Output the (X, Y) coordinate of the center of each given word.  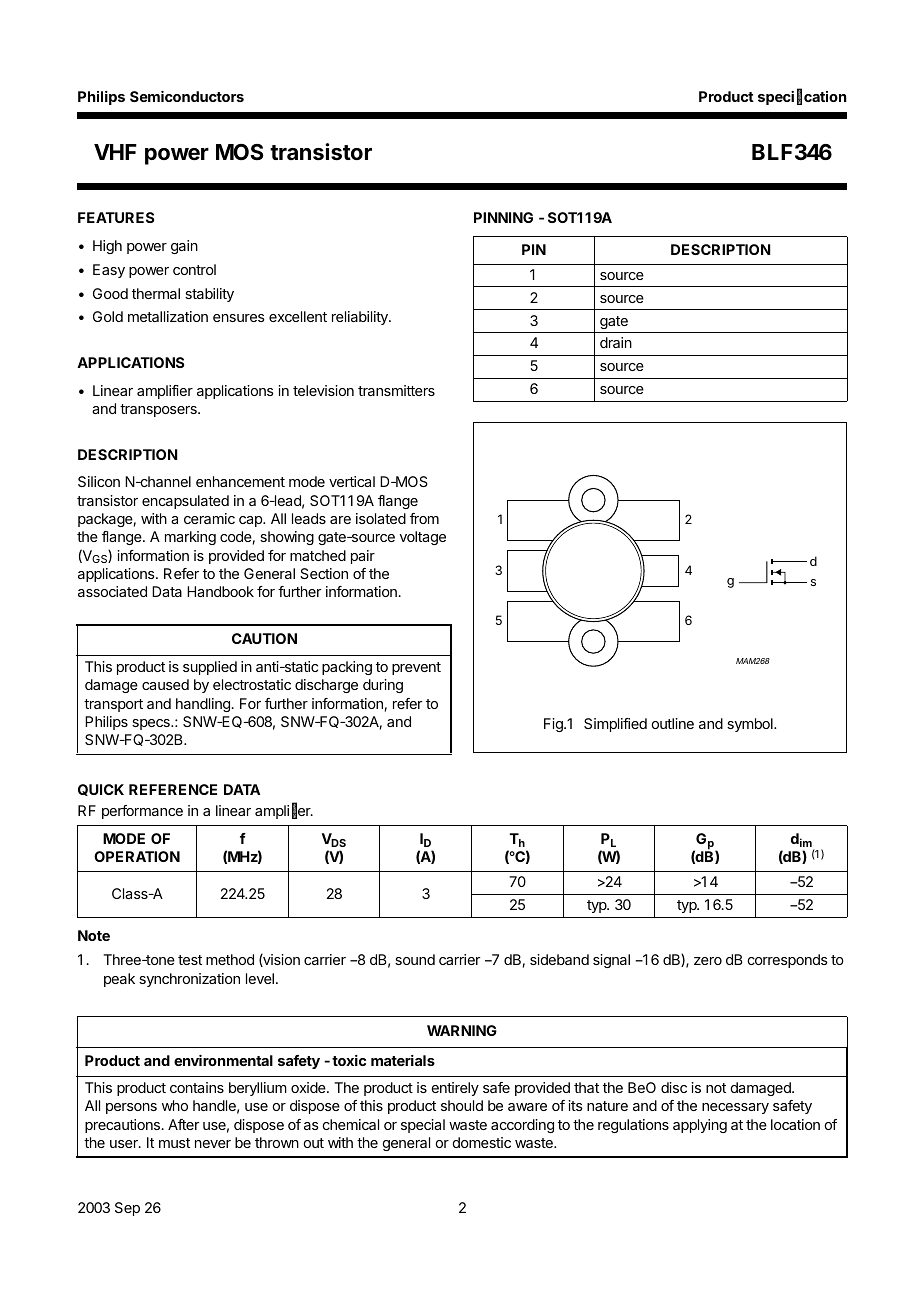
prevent (416, 668)
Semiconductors (187, 96)
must (174, 1143)
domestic (482, 1142)
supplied (210, 668)
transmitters (396, 390)
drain (616, 342)
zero (708, 961)
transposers (159, 410)
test (190, 960)
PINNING (503, 217)
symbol (751, 725)
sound (415, 959)
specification (802, 97)
